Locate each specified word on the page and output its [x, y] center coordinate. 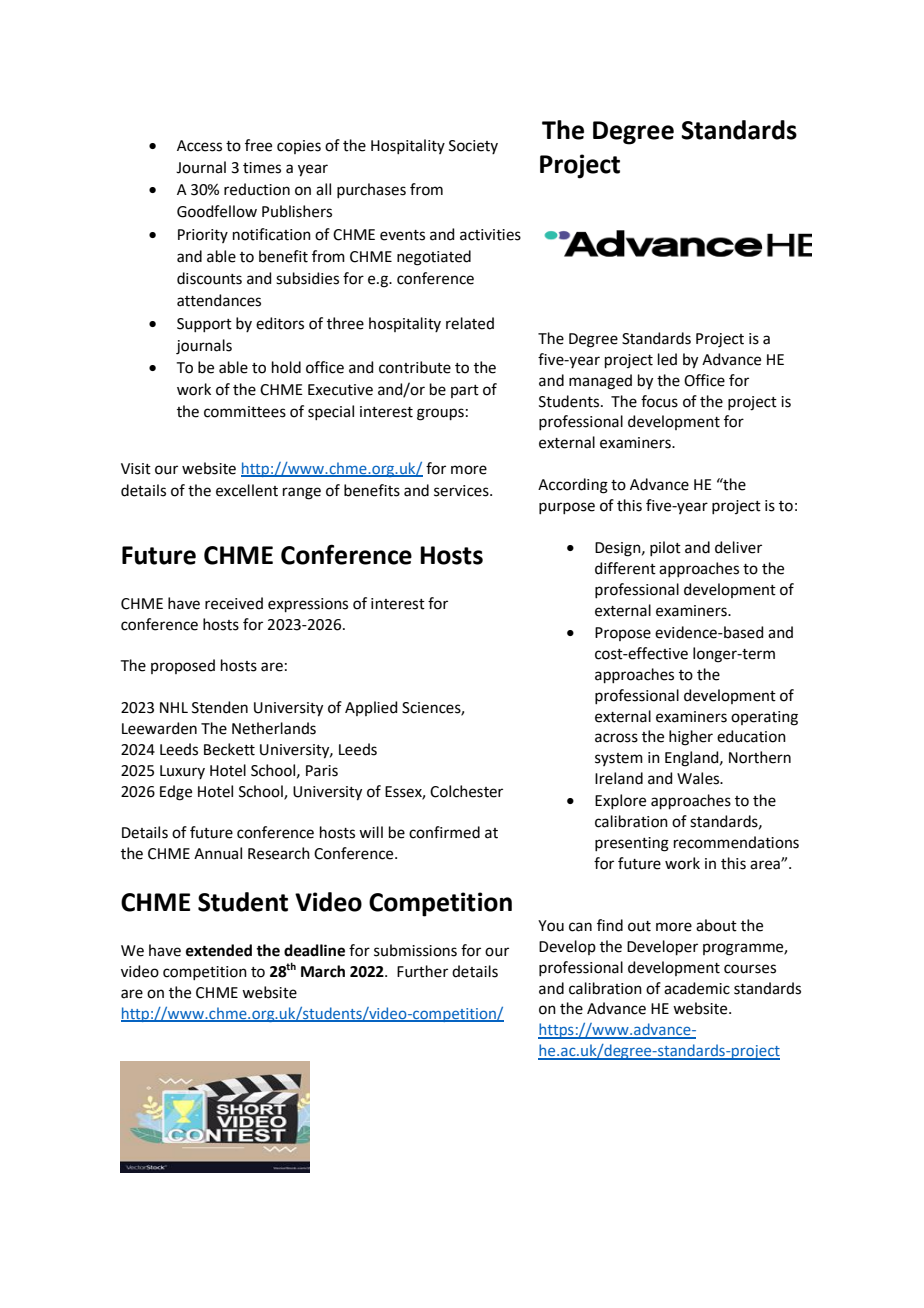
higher [691, 738]
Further [422, 971]
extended [219, 950]
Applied [371, 708]
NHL [174, 707]
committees [245, 412]
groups [440, 414]
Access [199, 146]
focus [659, 401]
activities [490, 235]
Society [473, 147]
